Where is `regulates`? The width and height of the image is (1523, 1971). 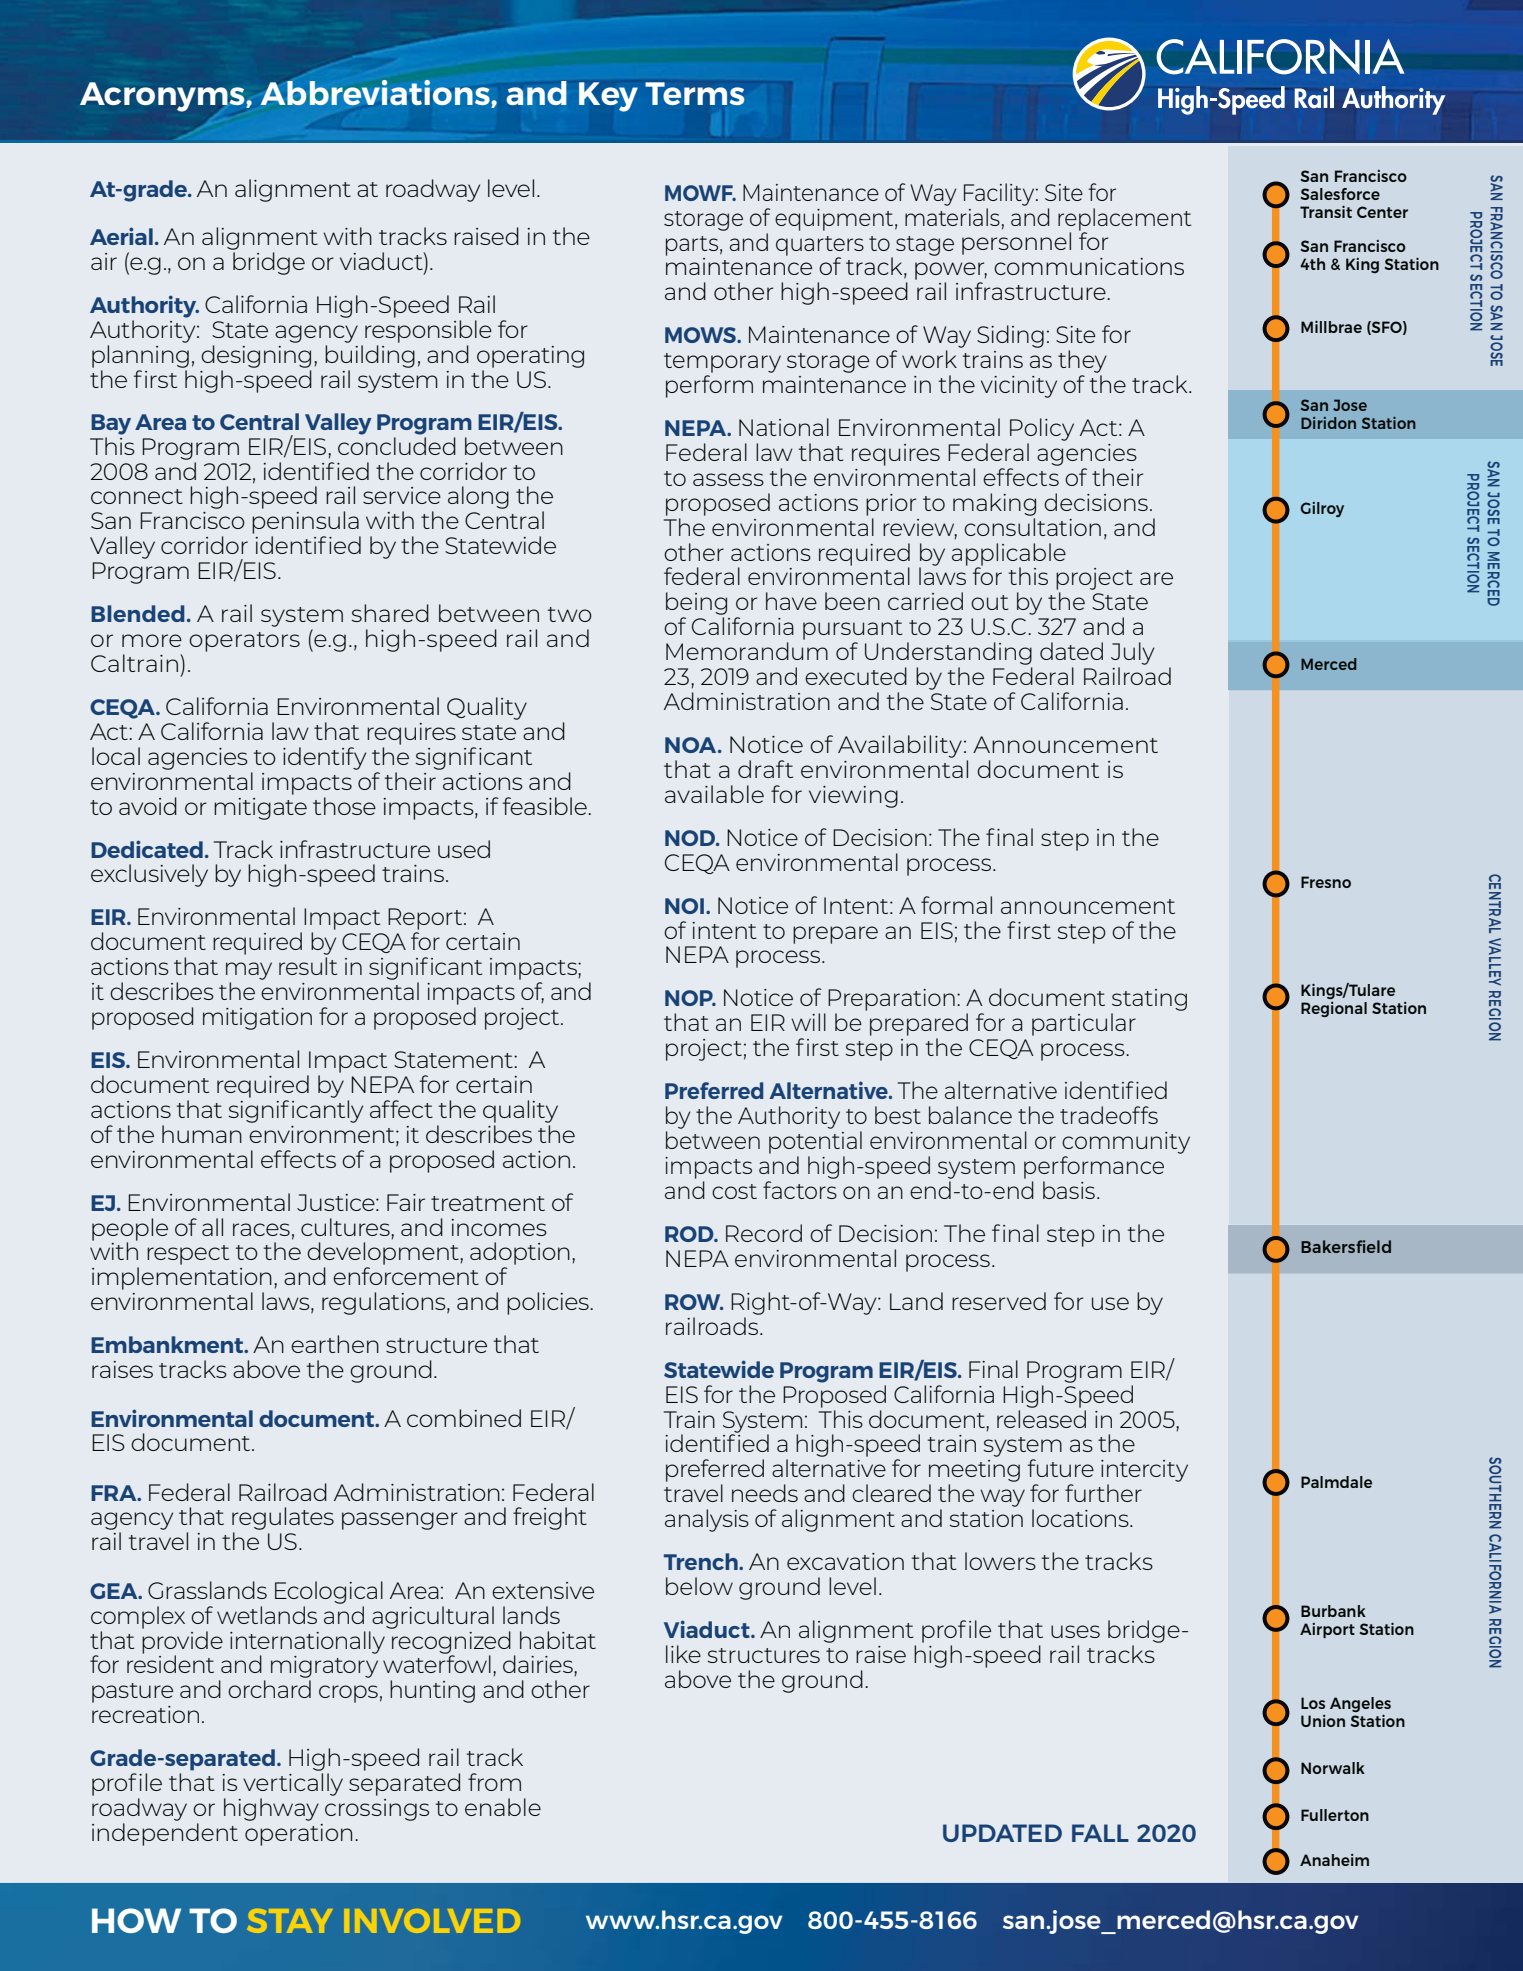 regulates is located at coordinates (283, 1520).
